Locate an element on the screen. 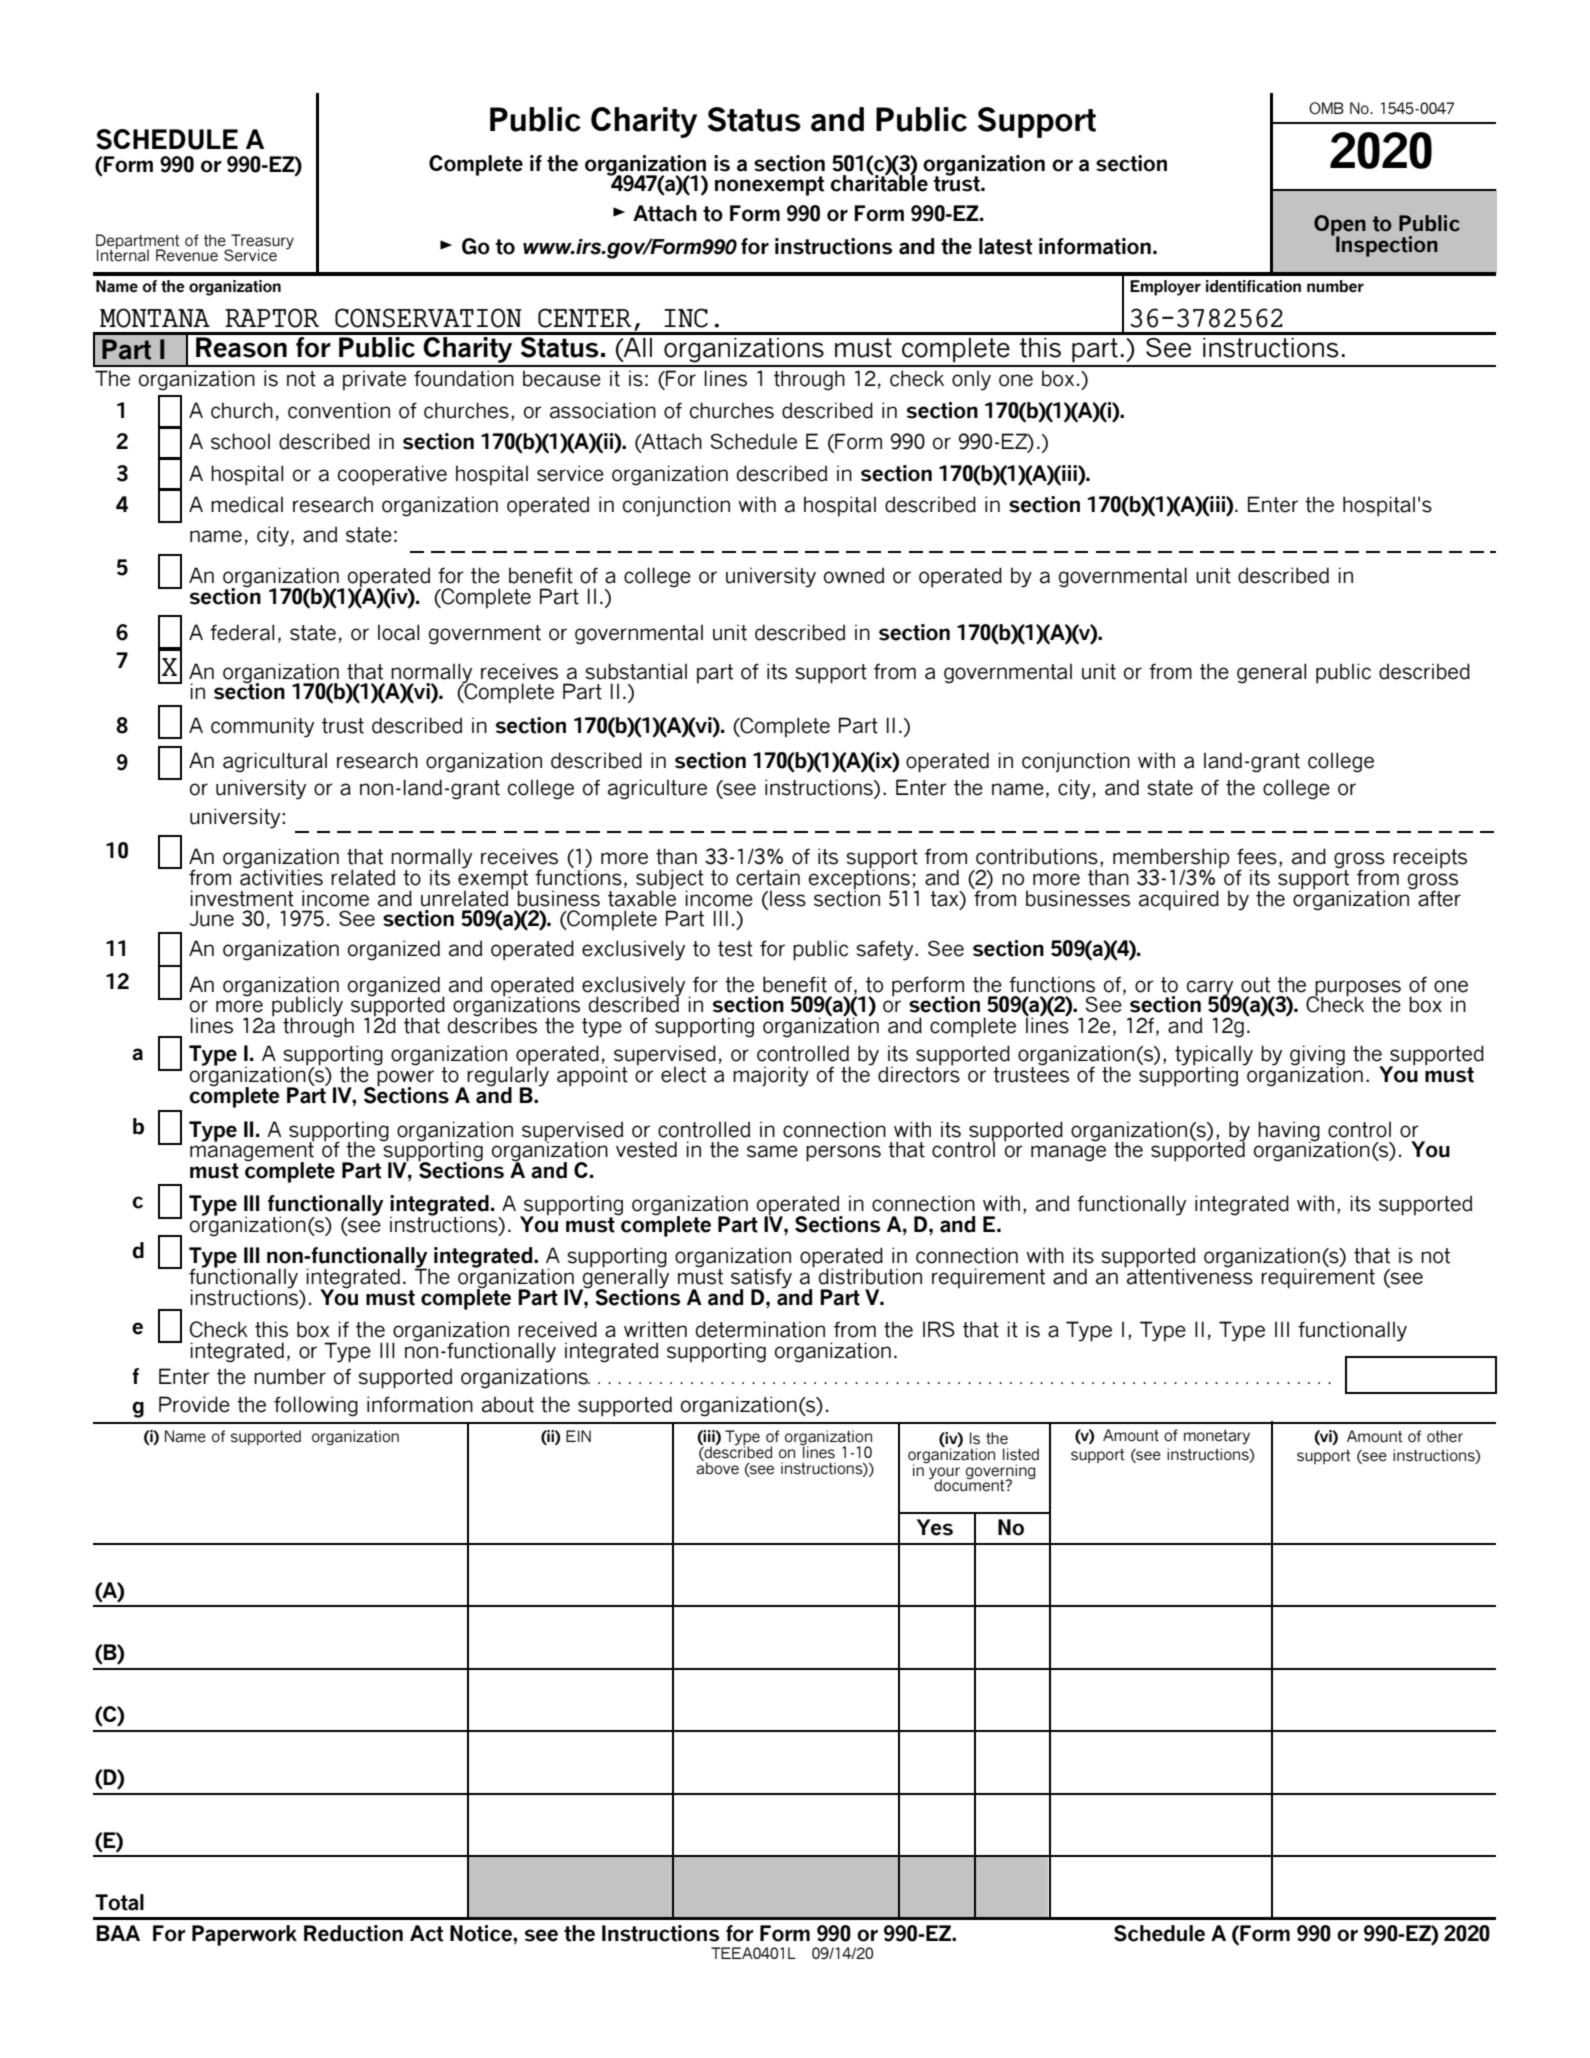 This screenshot has height=2058, width=1590. agriculture is located at coordinates (657, 789).
